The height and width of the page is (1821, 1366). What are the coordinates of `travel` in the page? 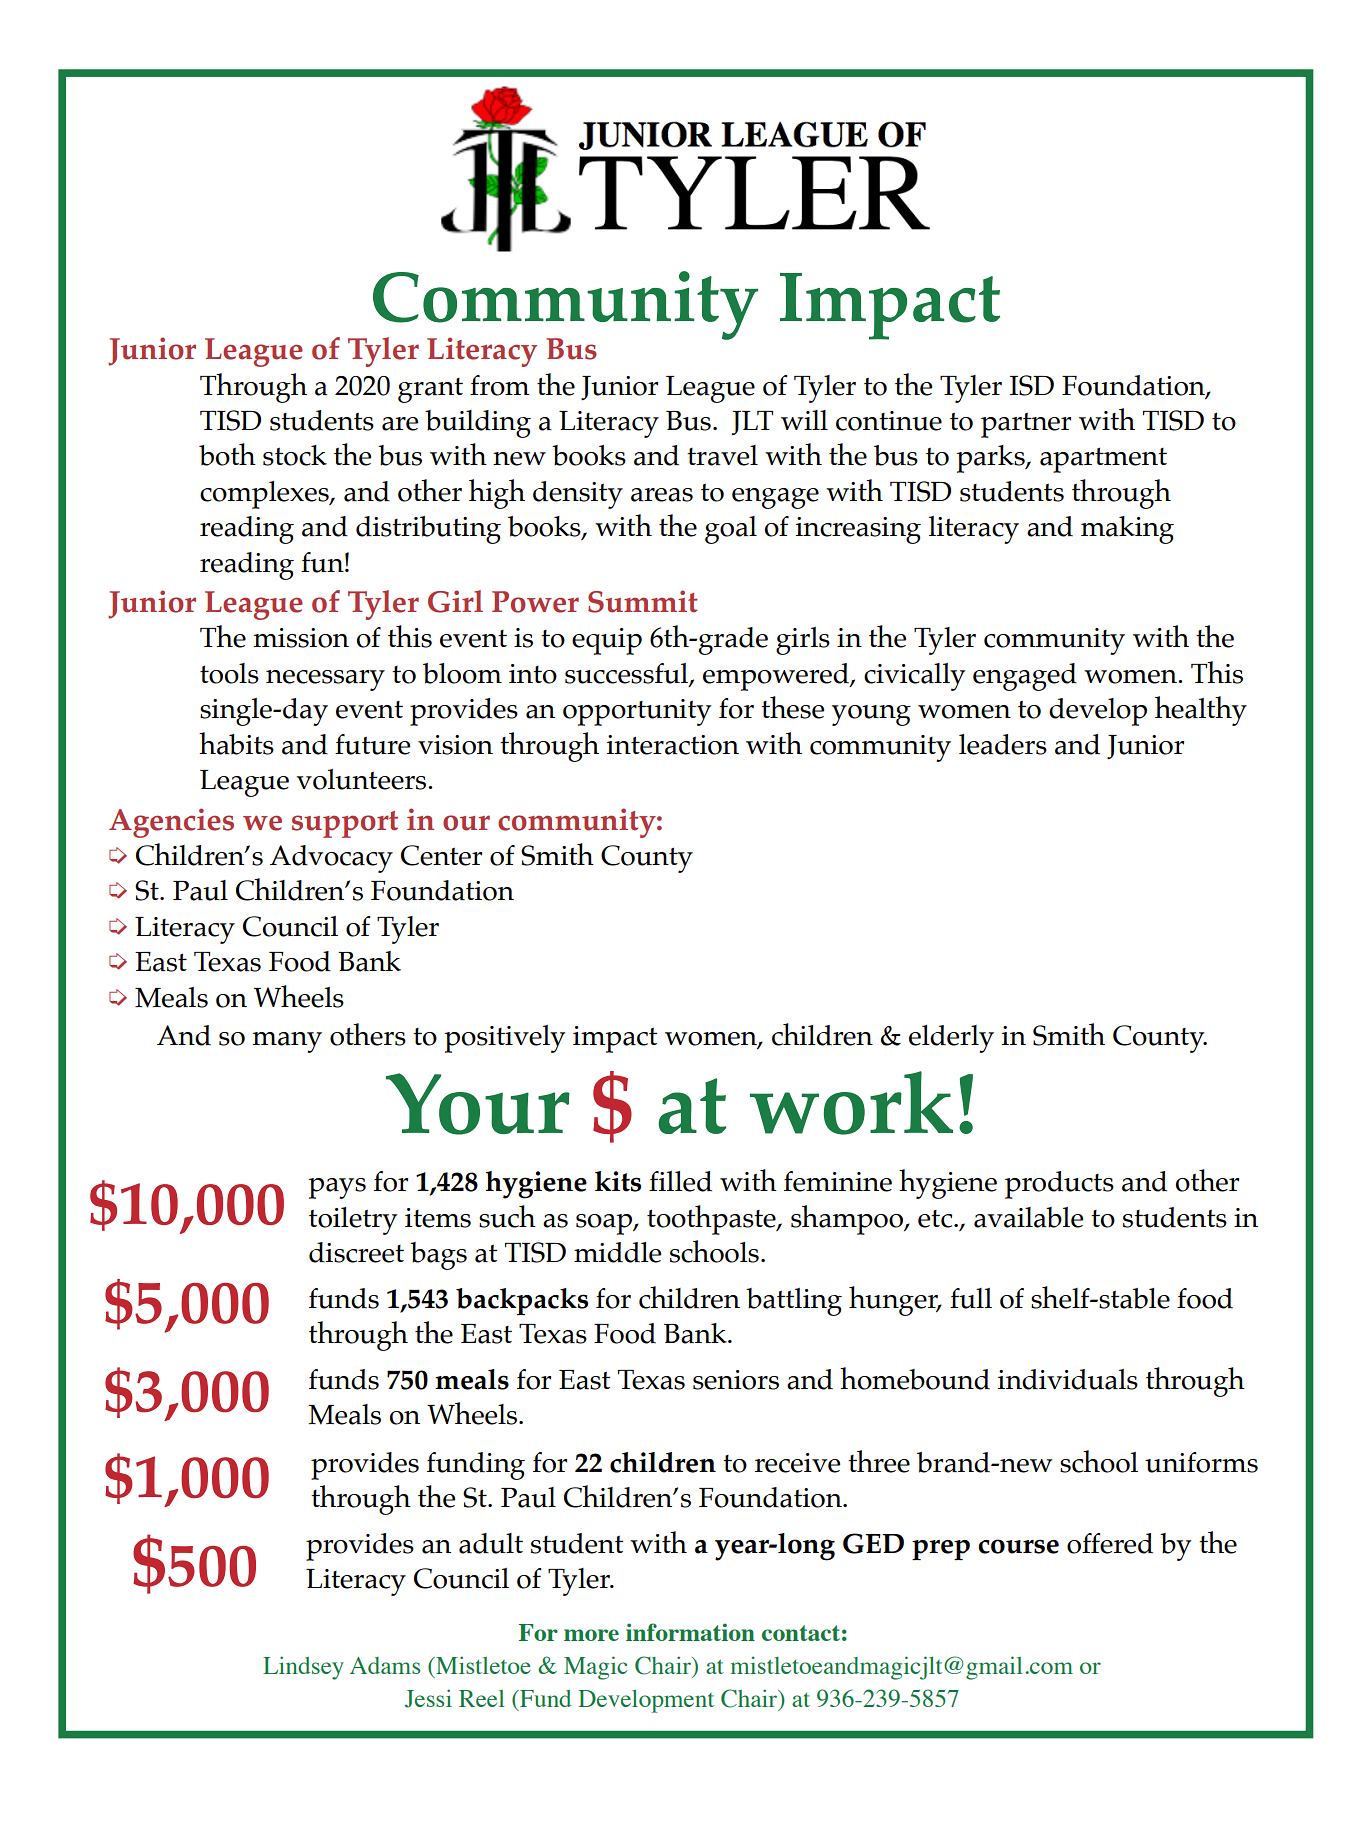 It's located at (722, 455).
